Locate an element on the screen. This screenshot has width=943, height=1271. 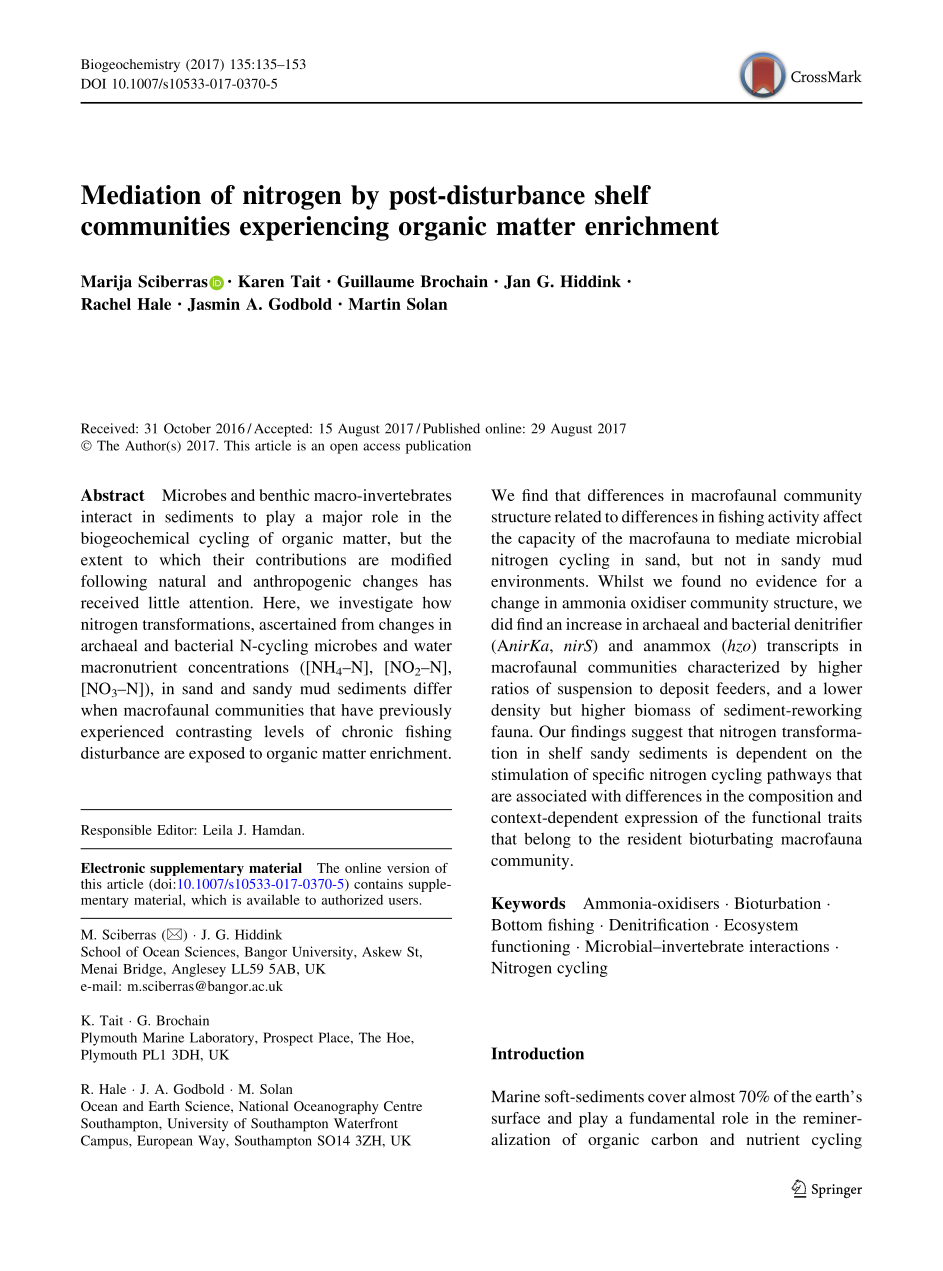
Jan is located at coordinates (517, 282).
